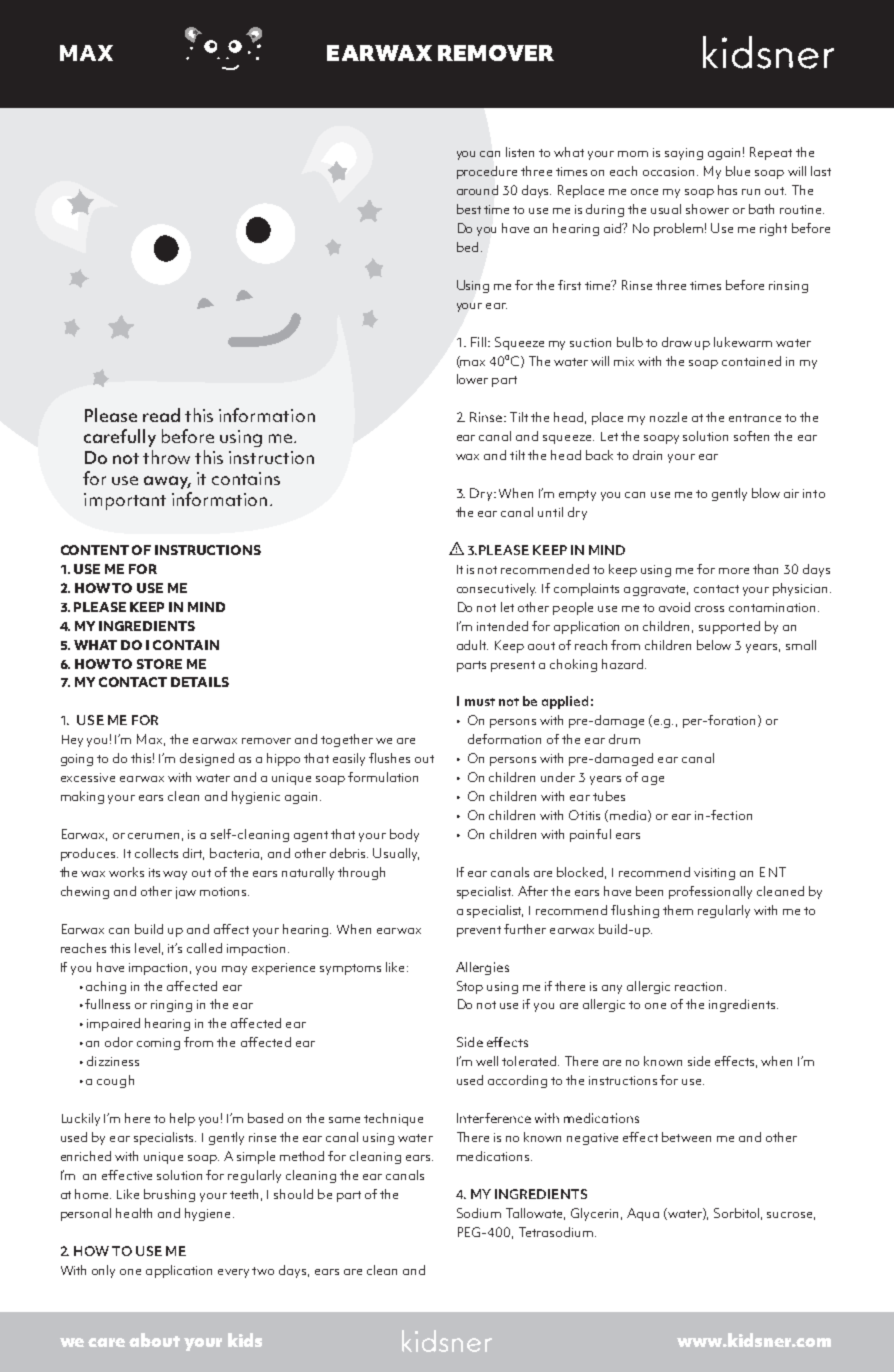 The width and height of the screenshot is (894, 1372). I want to click on professionally, so click(710, 892).
